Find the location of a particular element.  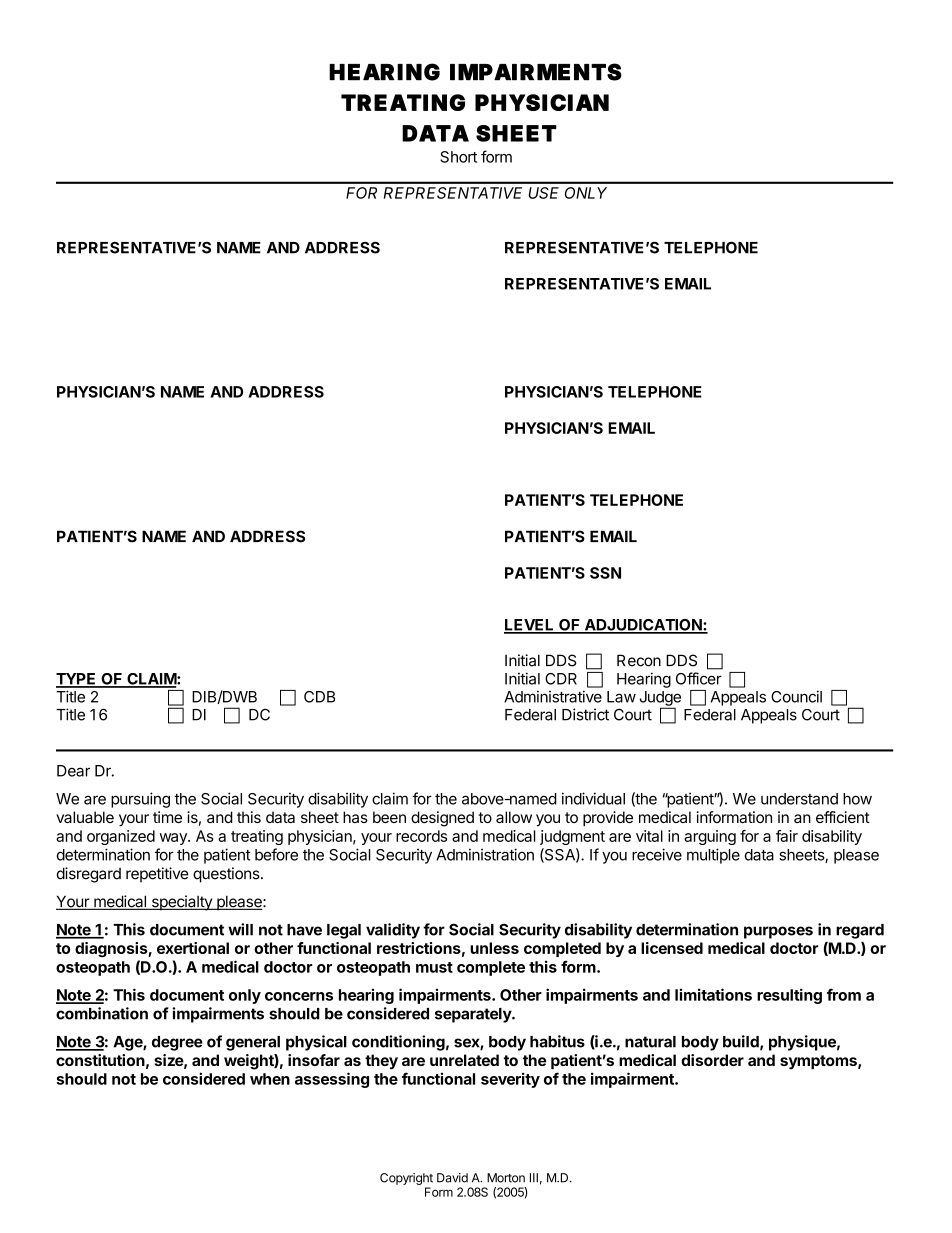

Short is located at coordinates (458, 157).
